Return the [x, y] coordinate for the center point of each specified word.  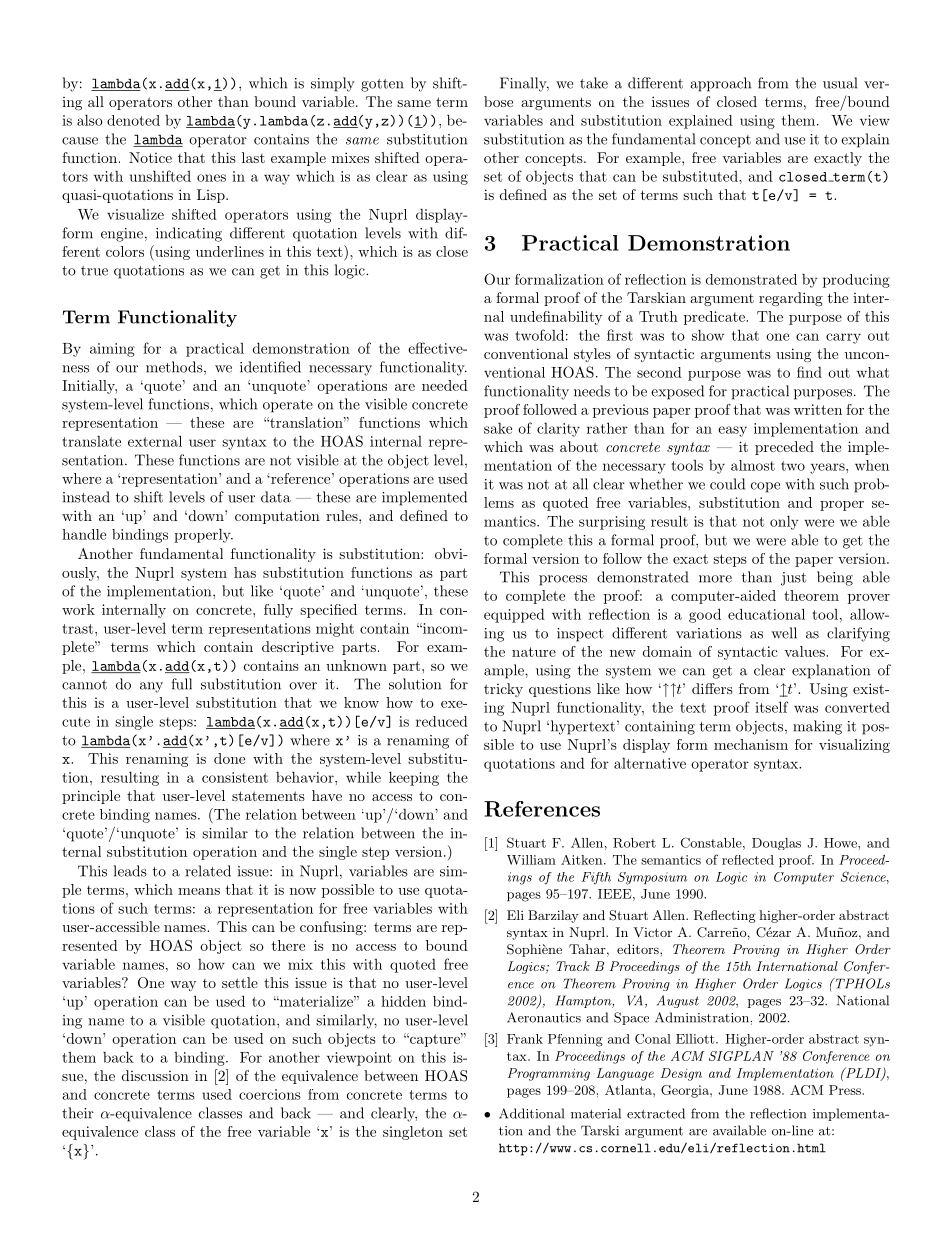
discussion [155, 1075]
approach [720, 84]
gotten [382, 85]
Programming [549, 1074]
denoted [133, 120]
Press [846, 1090]
